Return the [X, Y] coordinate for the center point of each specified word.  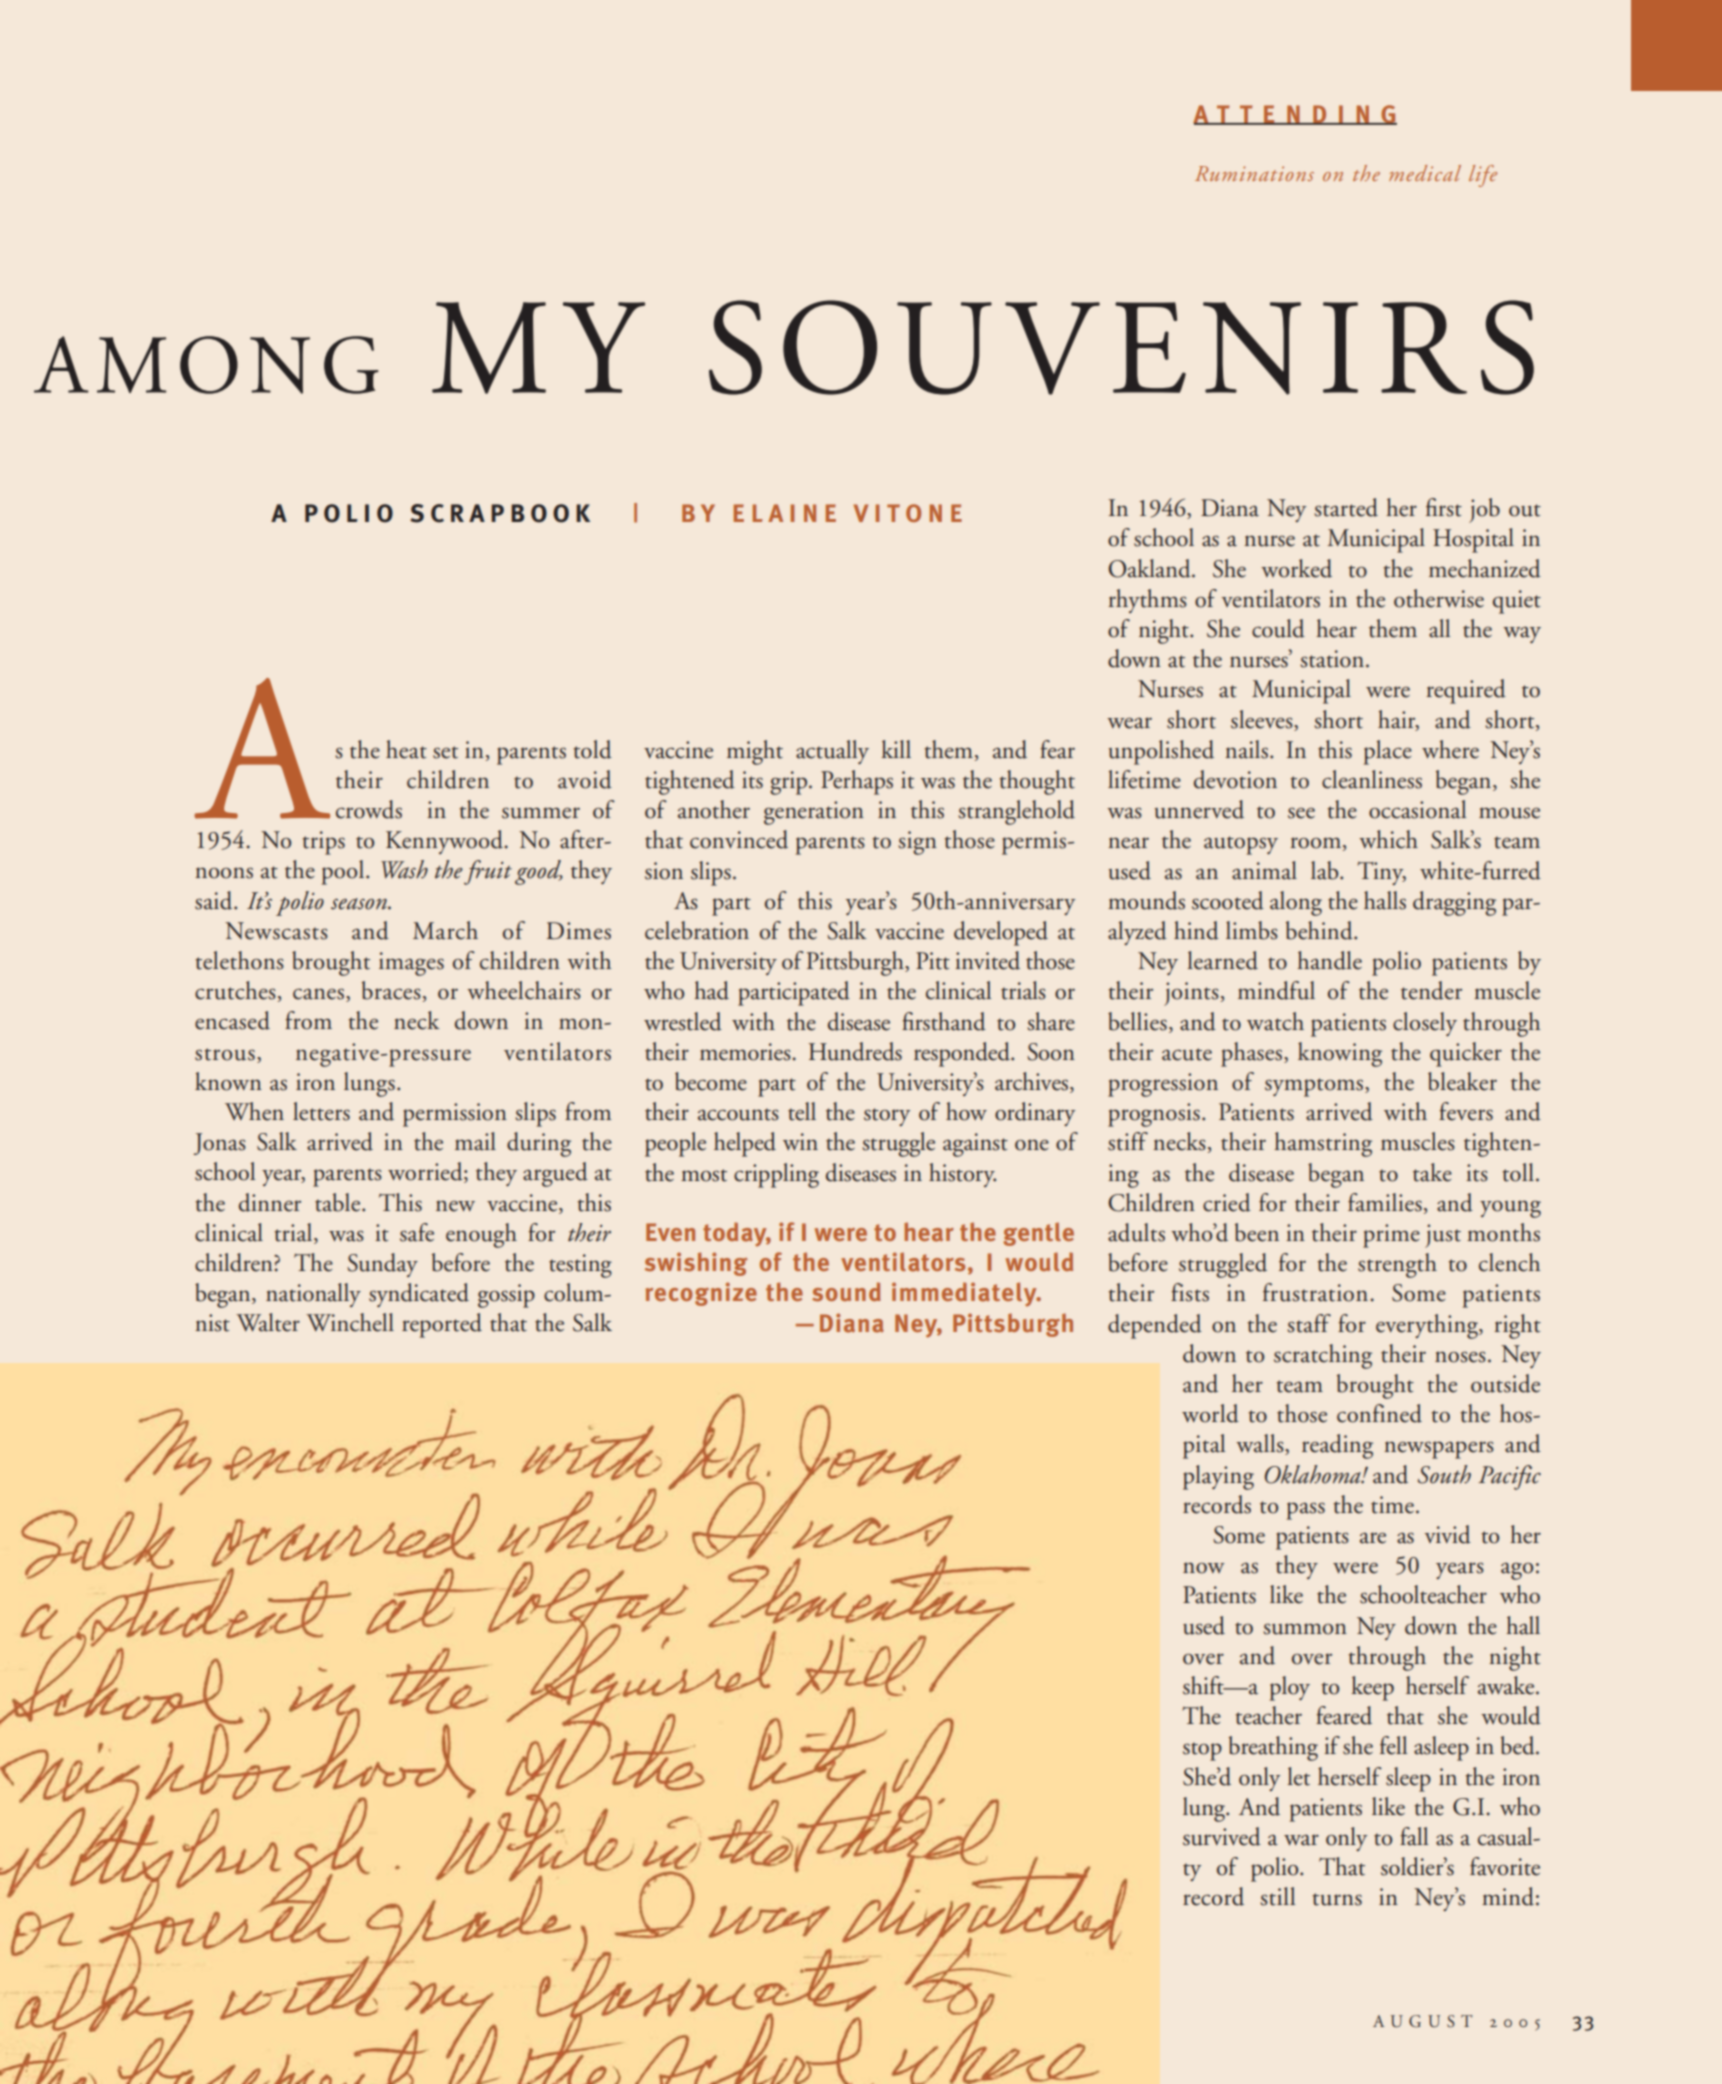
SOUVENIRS [1121, 347]
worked [1296, 568]
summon [1305, 1629]
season [360, 904]
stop [1202, 1751]
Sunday [382, 1265]
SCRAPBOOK [500, 513]
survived [1222, 1836]
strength [1397, 1265]
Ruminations [1254, 173]
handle [1329, 960]
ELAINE [785, 513]
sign [917, 843]
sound [846, 1292]
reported [442, 1325]
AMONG [206, 365]
